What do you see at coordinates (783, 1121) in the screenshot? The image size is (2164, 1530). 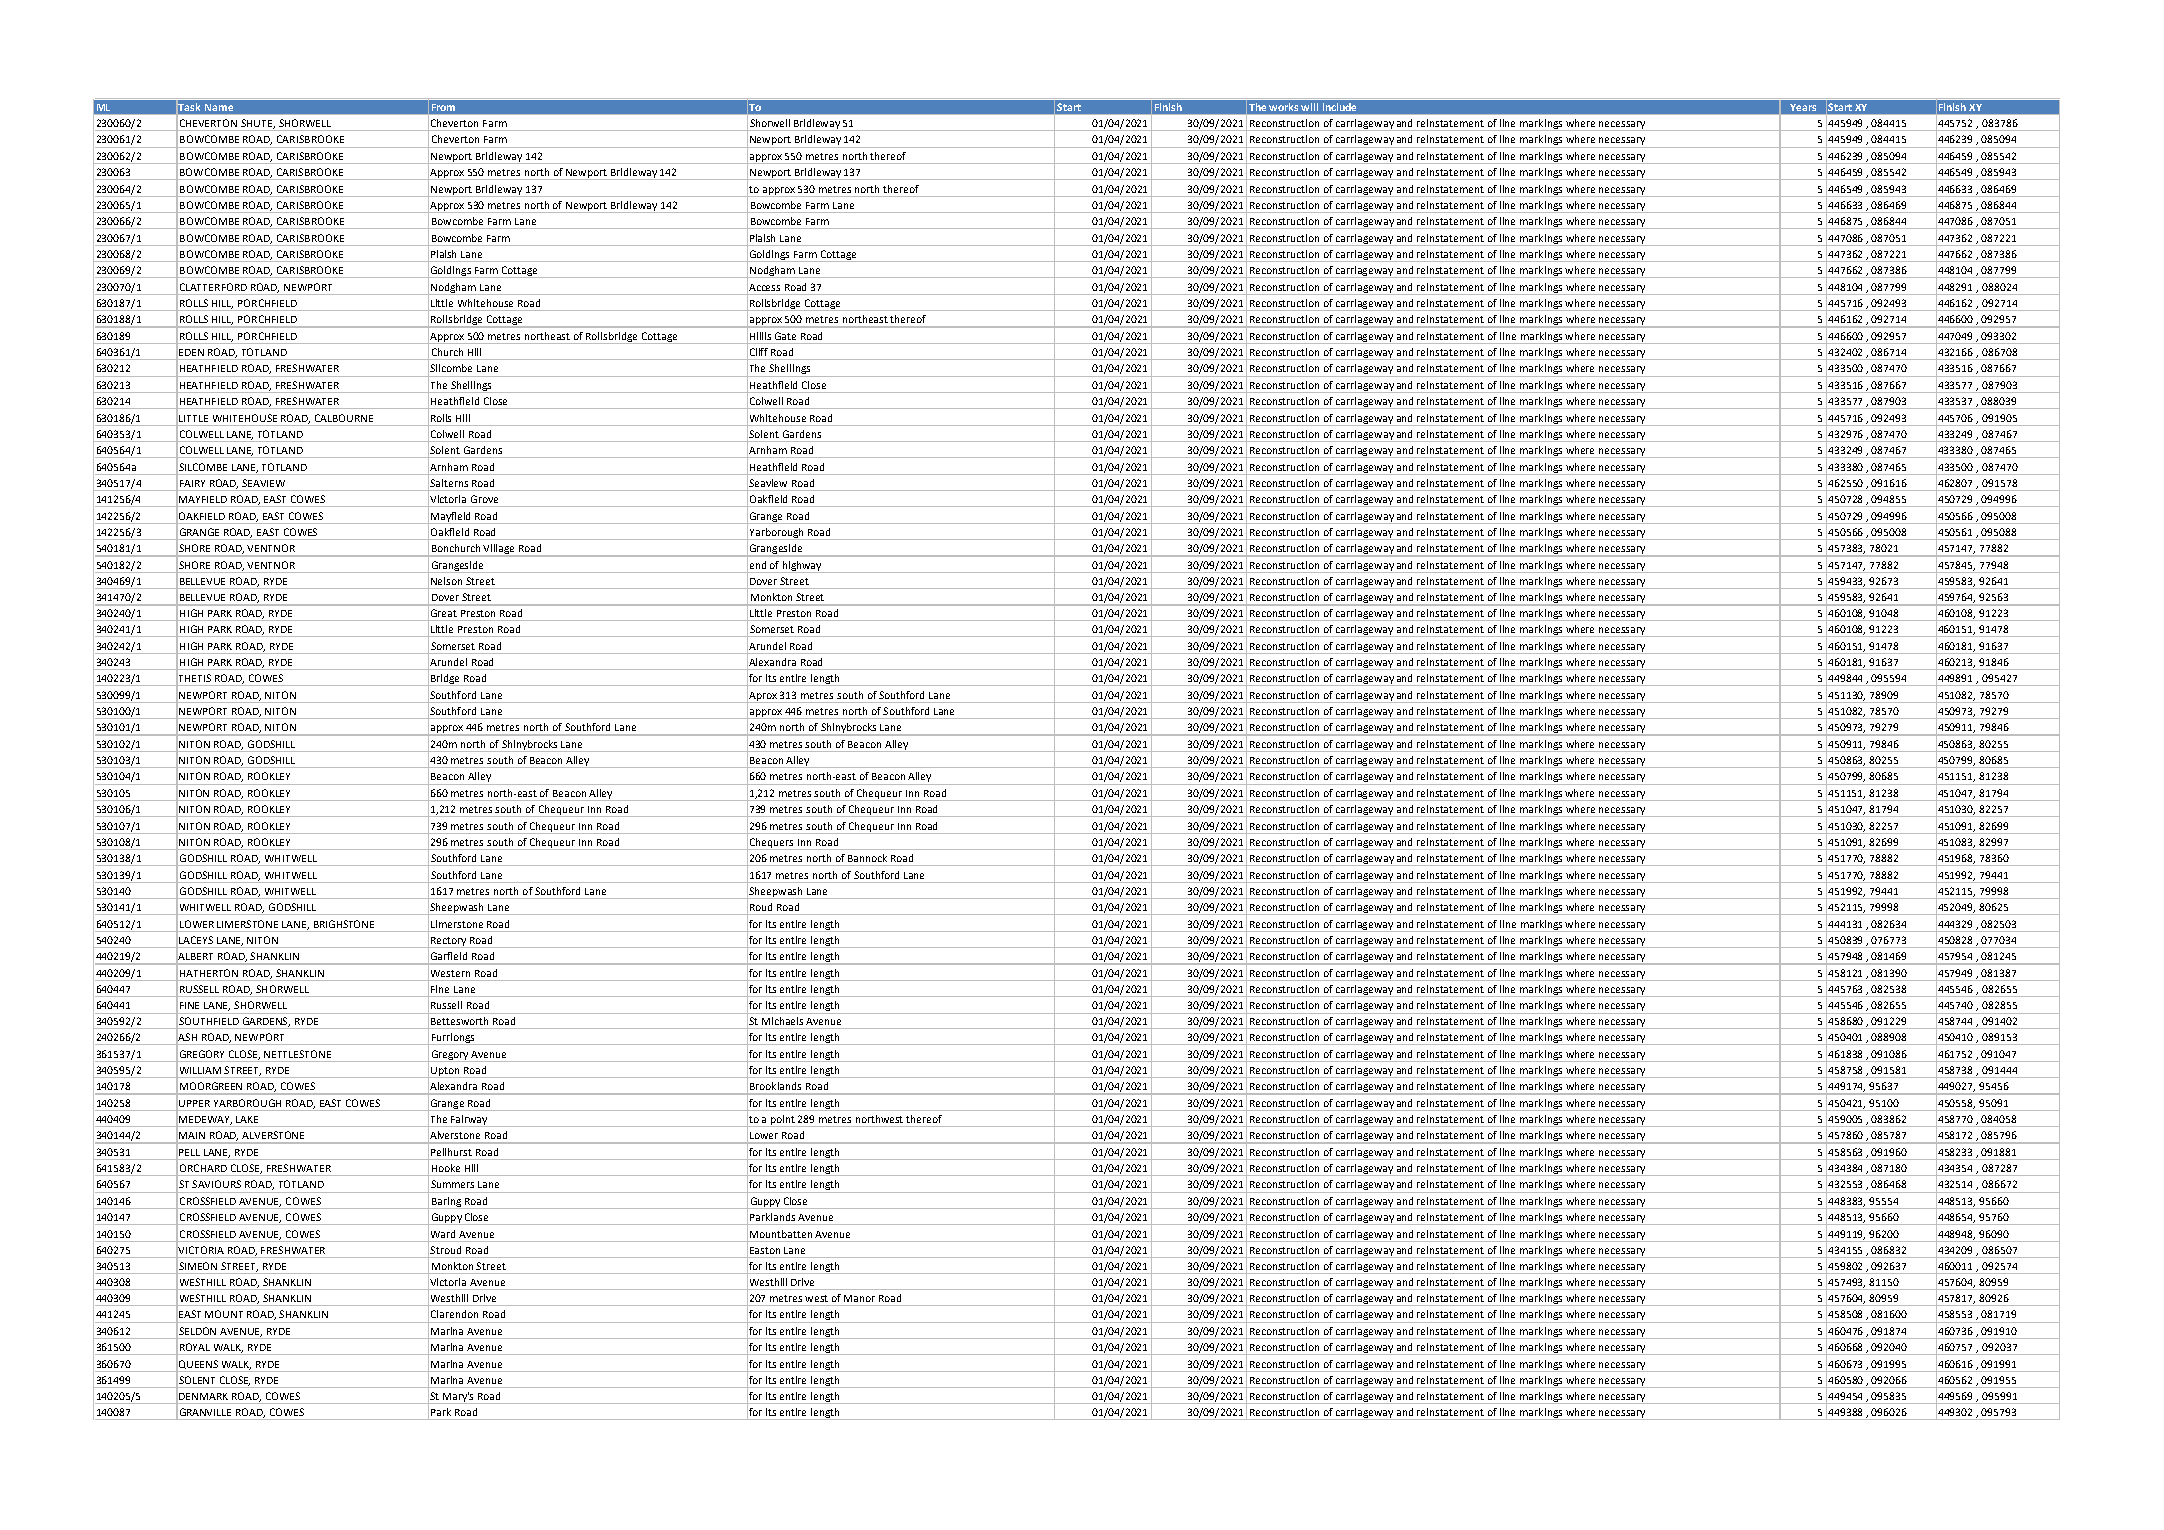 I see `point` at bounding box center [783, 1121].
